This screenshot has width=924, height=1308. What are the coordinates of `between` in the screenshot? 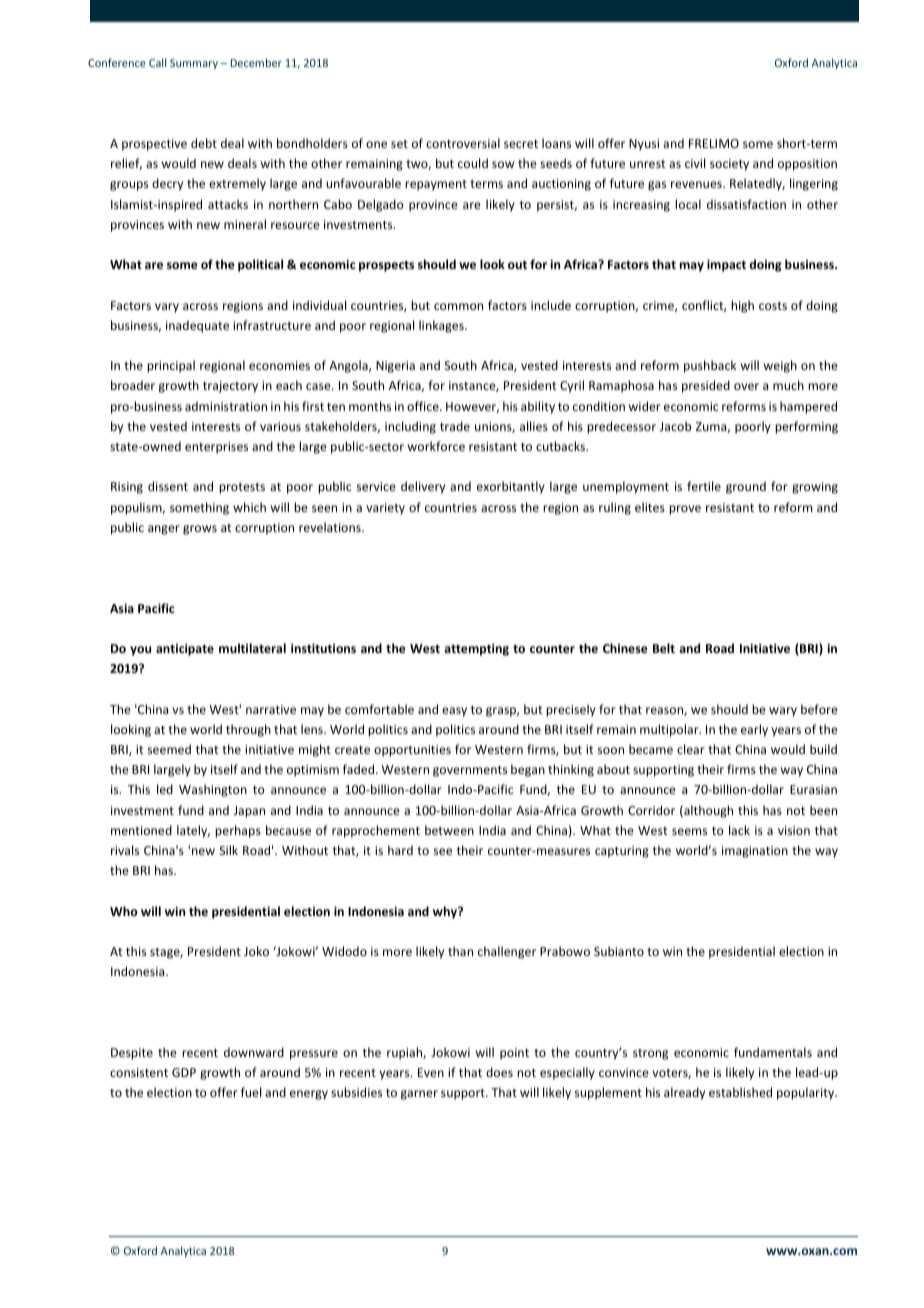 It's located at (449, 830).
